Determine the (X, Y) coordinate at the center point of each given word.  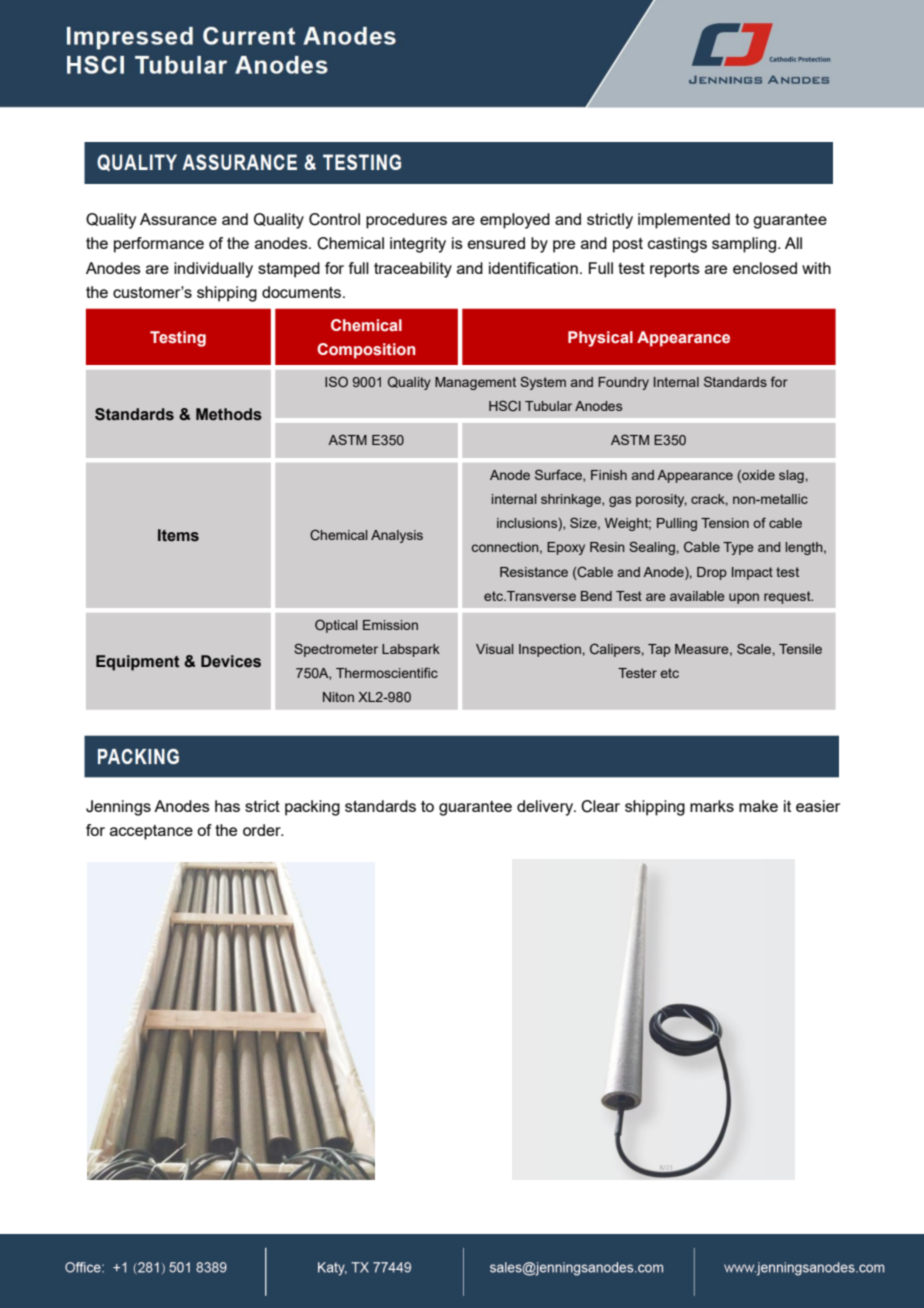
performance (159, 245)
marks (712, 806)
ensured (496, 243)
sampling (745, 245)
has (227, 806)
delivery (546, 808)
